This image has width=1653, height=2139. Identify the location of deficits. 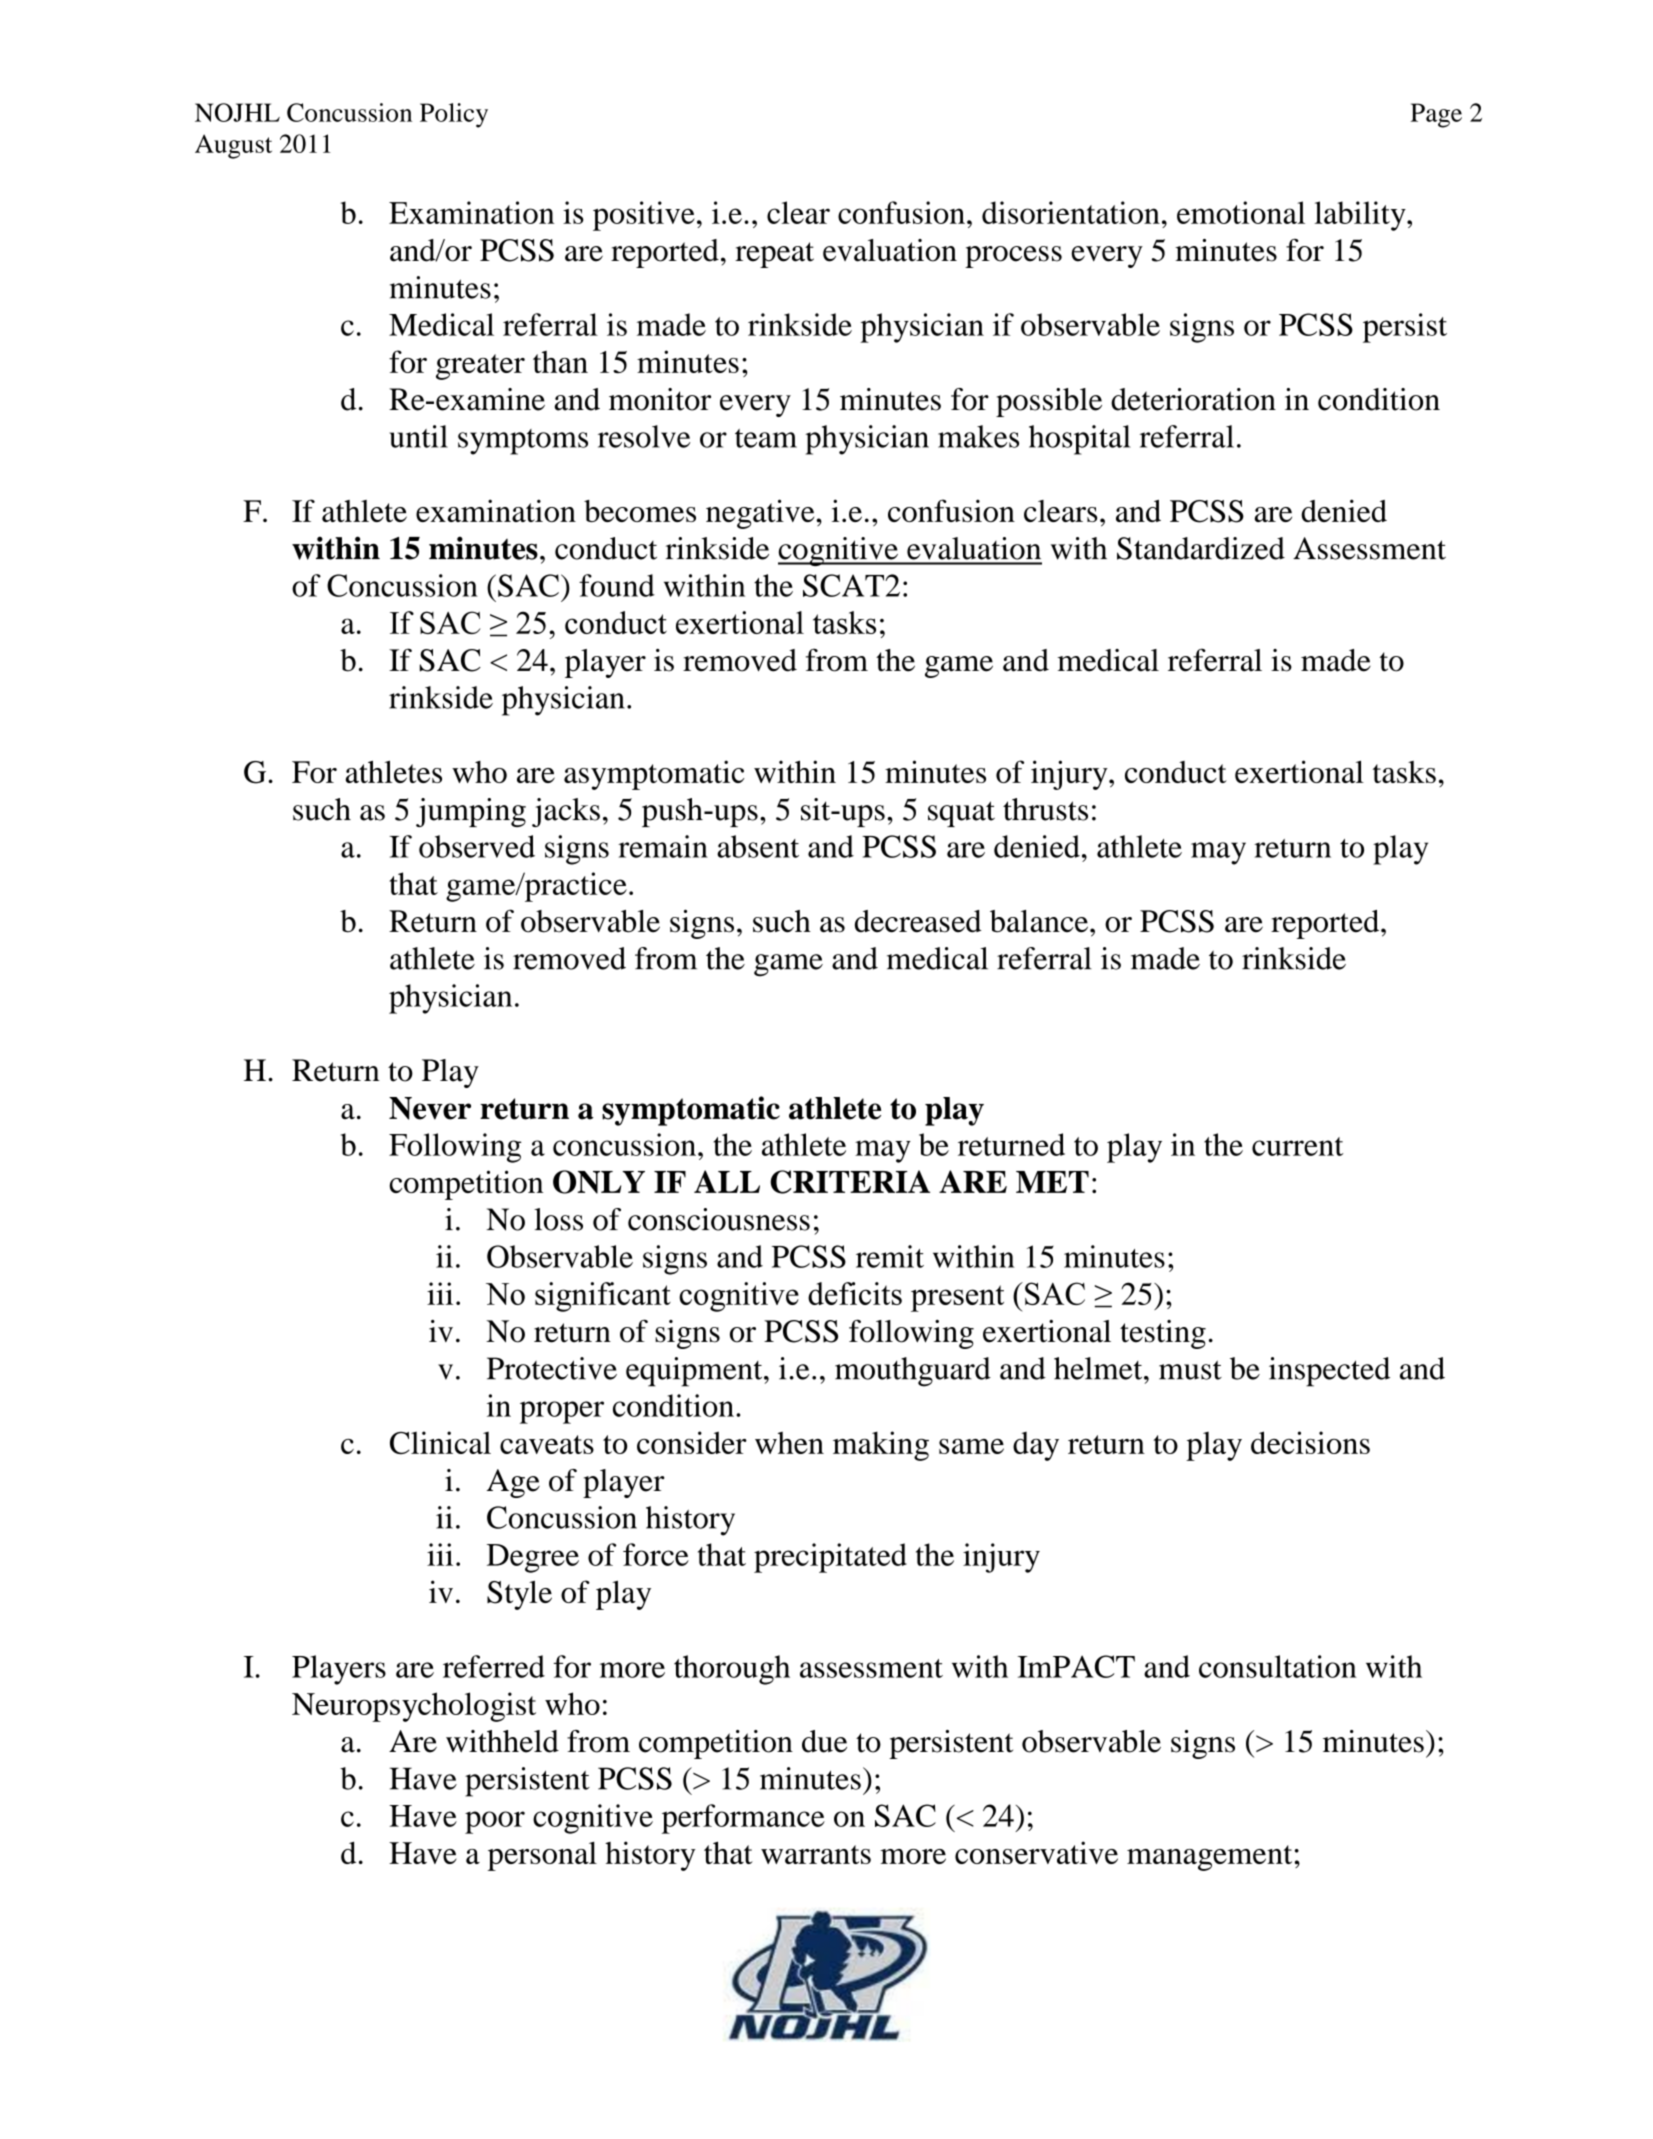
(855, 1293).
